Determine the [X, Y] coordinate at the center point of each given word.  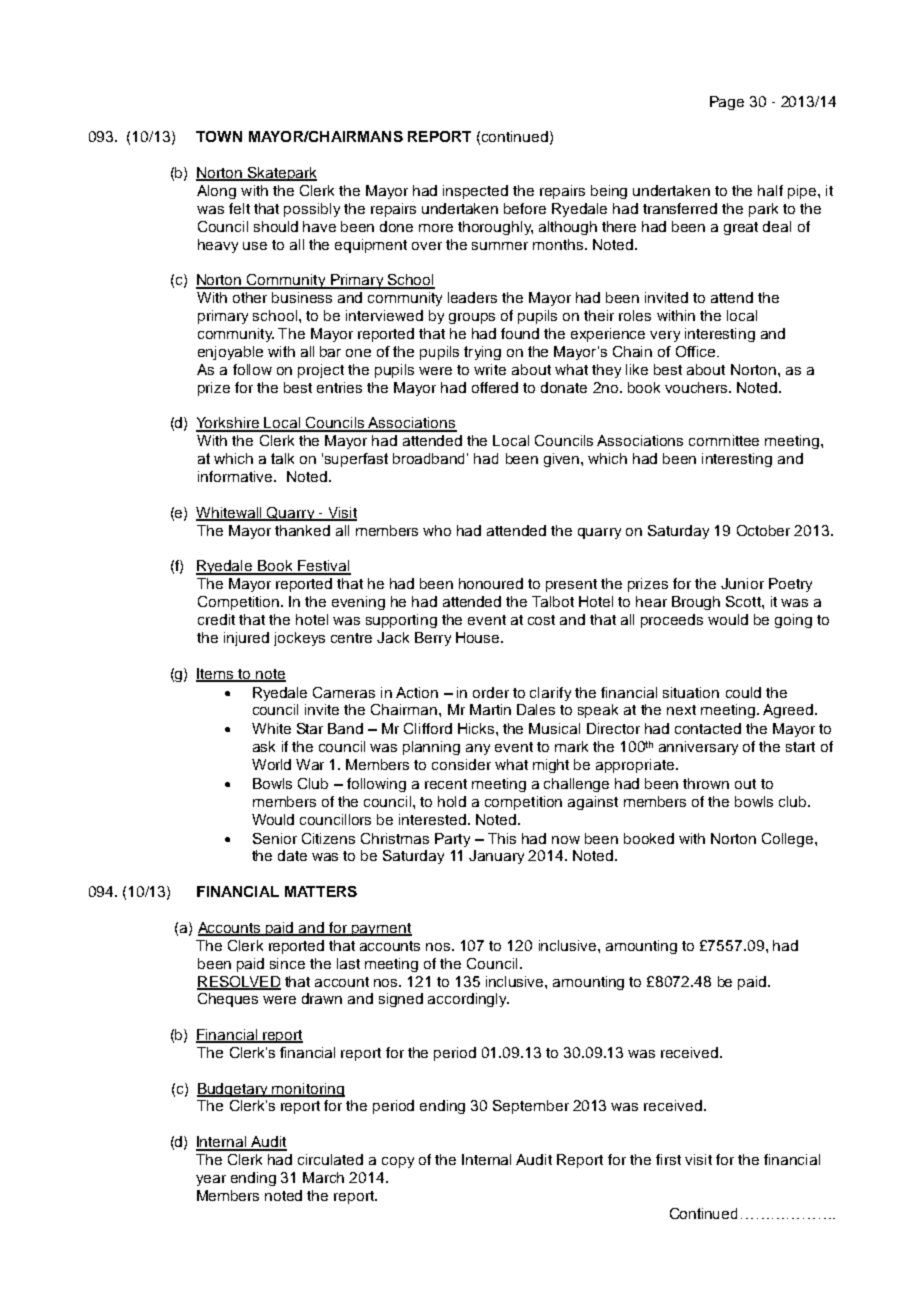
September [531, 1107]
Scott [744, 601]
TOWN [219, 136]
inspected [475, 192]
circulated [330, 1159]
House [479, 637]
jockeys [299, 639]
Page [727, 103]
